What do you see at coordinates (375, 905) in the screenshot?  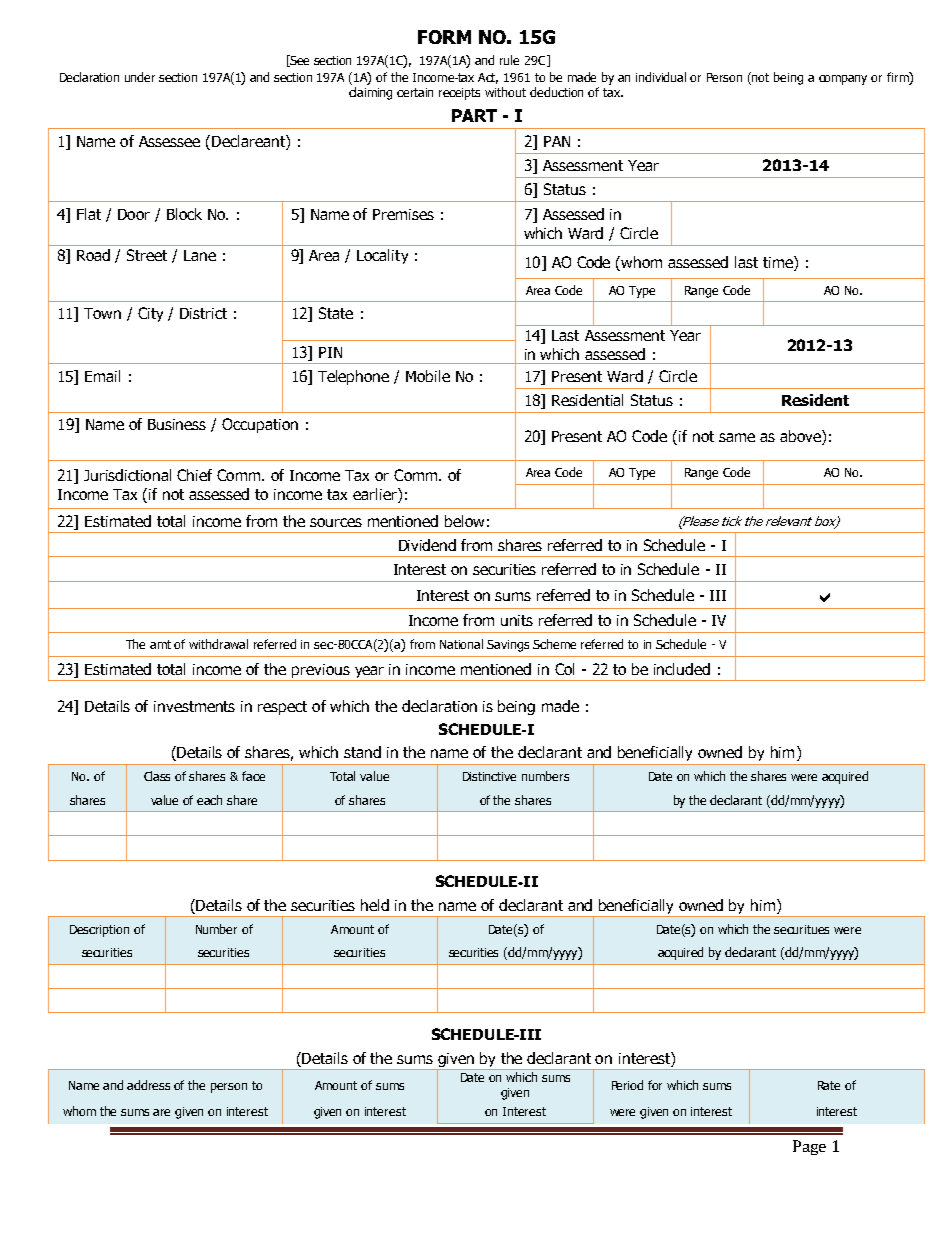 I see `held` at bounding box center [375, 905].
